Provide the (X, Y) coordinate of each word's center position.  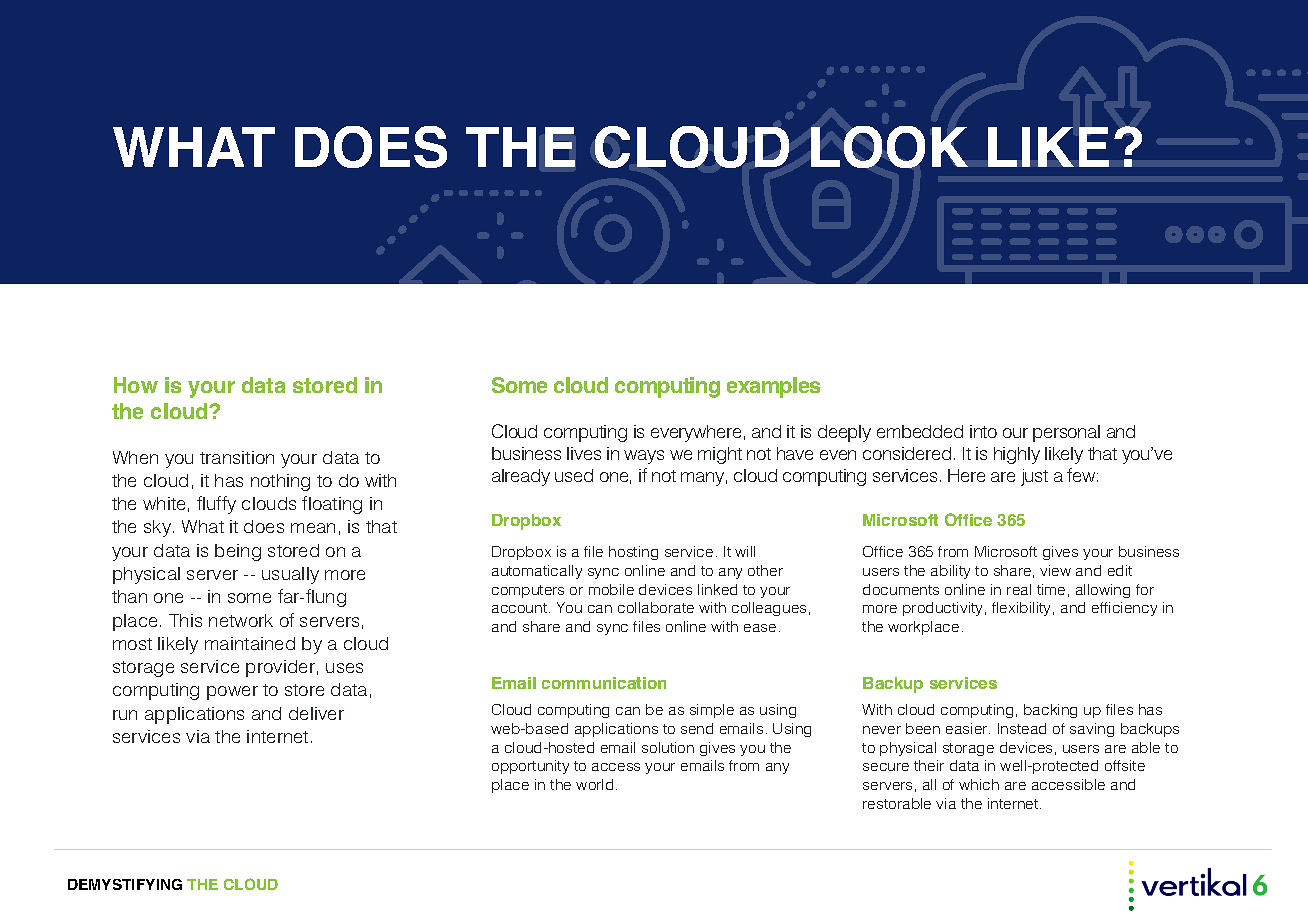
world (594, 784)
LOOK (889, 147)
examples (773, 387)
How (136, 385)
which (979, 784)
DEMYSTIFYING (125, 884)
